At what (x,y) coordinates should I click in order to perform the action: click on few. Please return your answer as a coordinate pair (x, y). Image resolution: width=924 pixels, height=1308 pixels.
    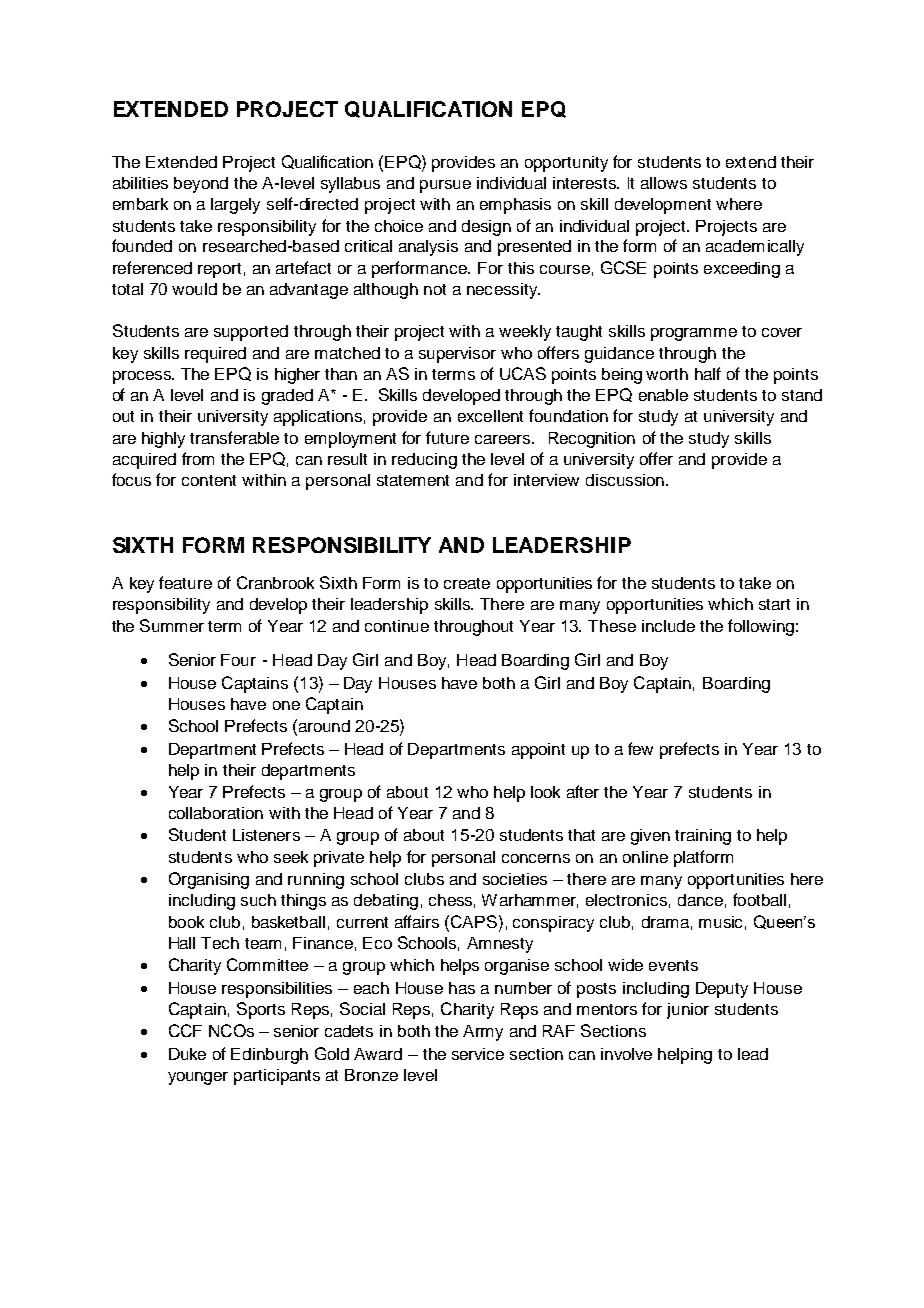
    Looking at the image, I should click on (640, 748).
